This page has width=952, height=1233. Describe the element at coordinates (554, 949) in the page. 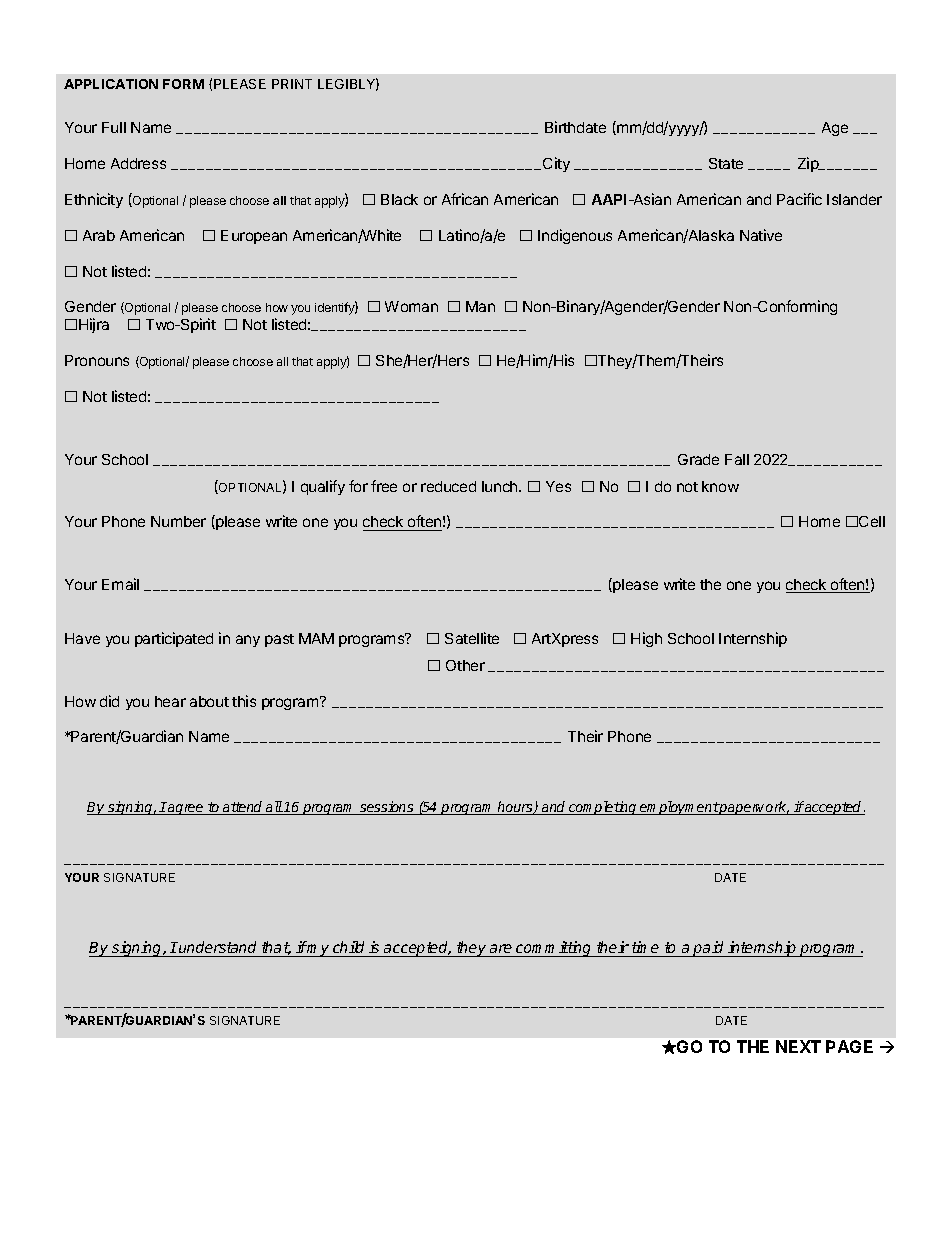

I see `committing` at that location.
